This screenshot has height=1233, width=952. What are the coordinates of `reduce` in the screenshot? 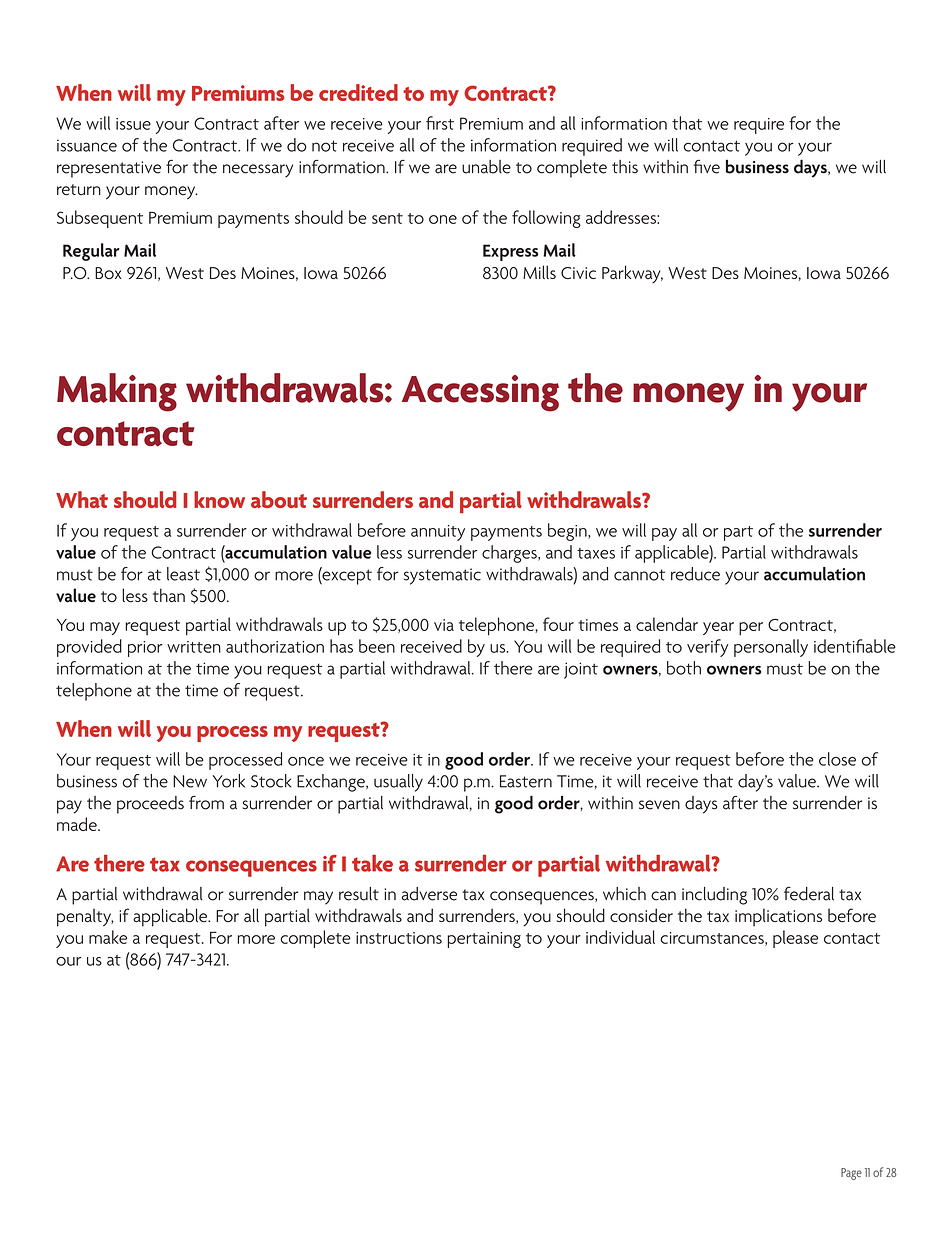 It's located at (695, 574).
